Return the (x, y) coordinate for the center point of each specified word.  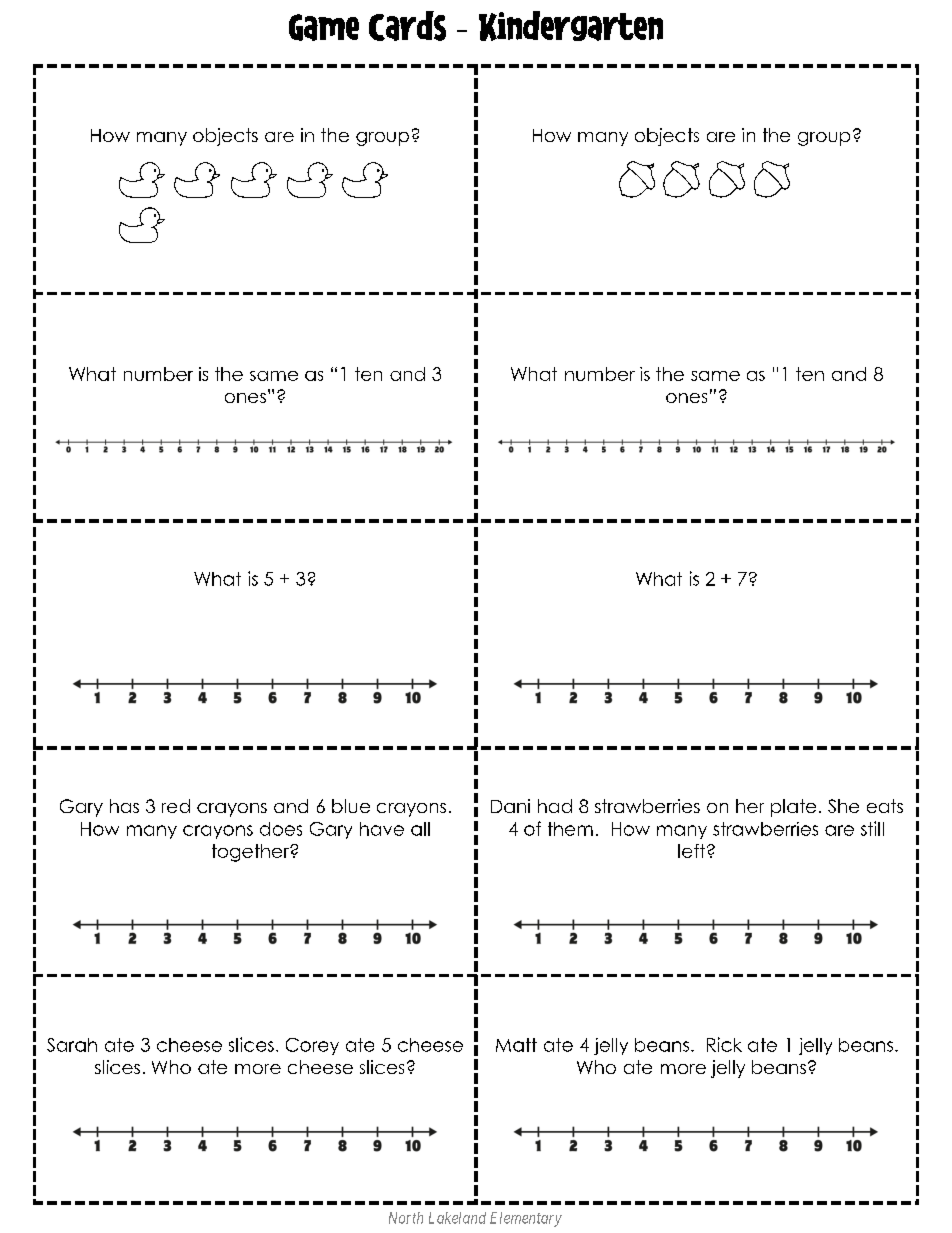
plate (793, 808)
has (124, 806)
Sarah (72, 1045)
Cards (407, 26)
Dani (510, 806)
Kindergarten (571, 26)
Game (324, 27)
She (843, 806)
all (420, 829)
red (176, 806)
